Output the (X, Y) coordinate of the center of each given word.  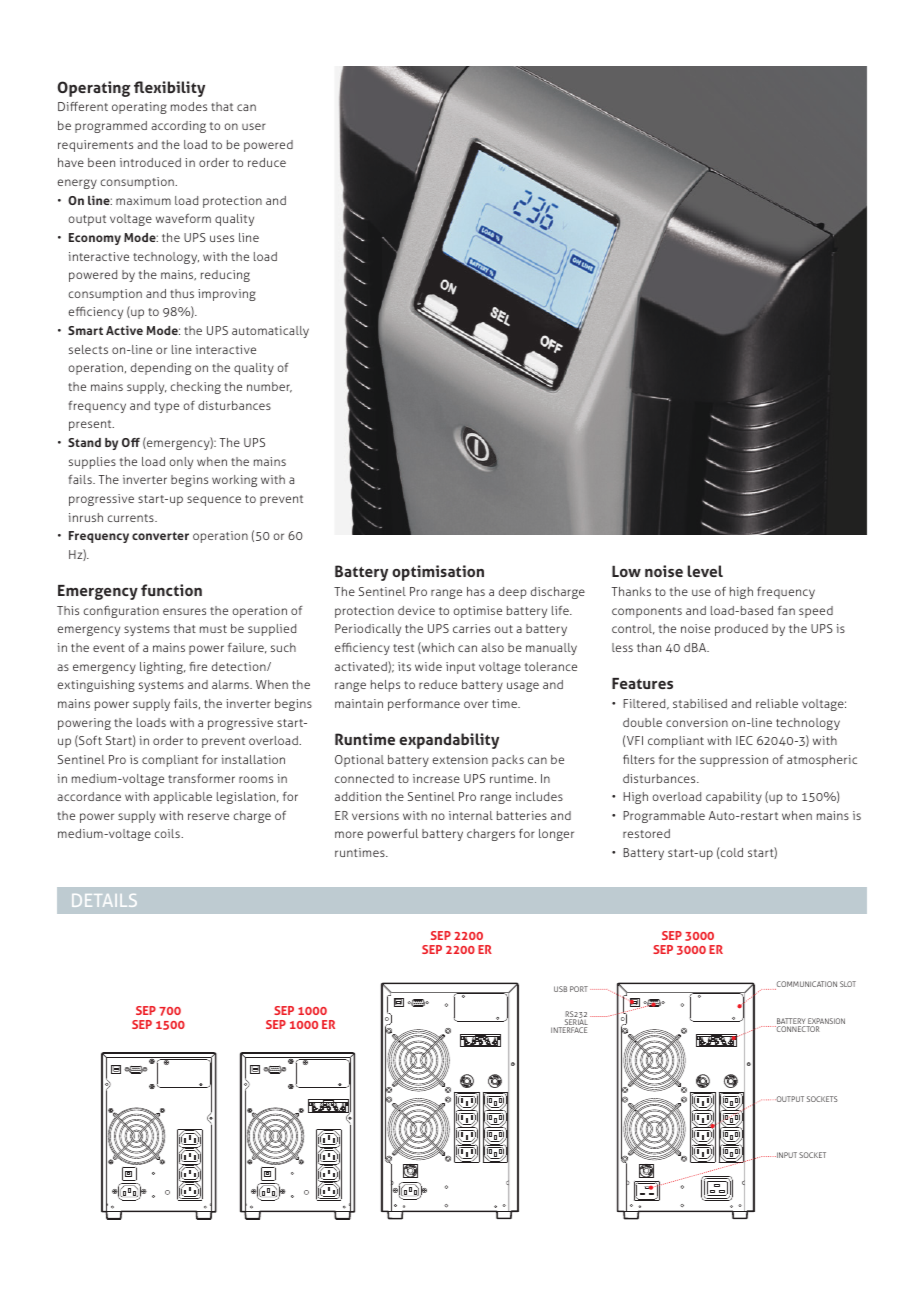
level (705, 571)
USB (560, 989)
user (254, 126)
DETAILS (104, 900)
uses (222, 238)
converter (160, 536)
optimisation (438, 573)
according (178, 127)
